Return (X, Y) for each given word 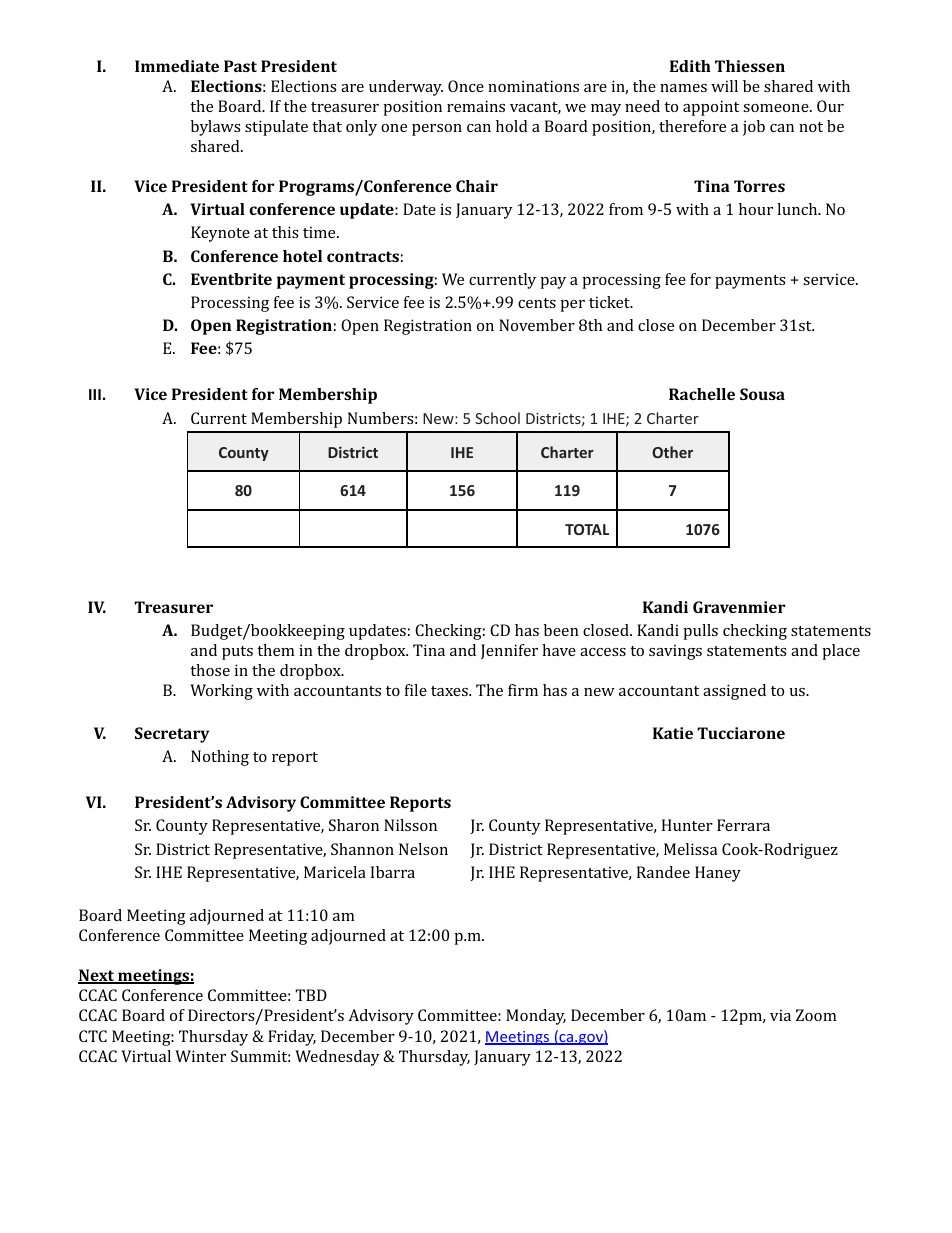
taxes (450, 691)
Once (466, 86)
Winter (200, 1056)
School (497, 418)
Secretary (172, 735)
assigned (734, 692)
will (724, 86)
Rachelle (702, 394)
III (95, 394)
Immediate (177, 66)
